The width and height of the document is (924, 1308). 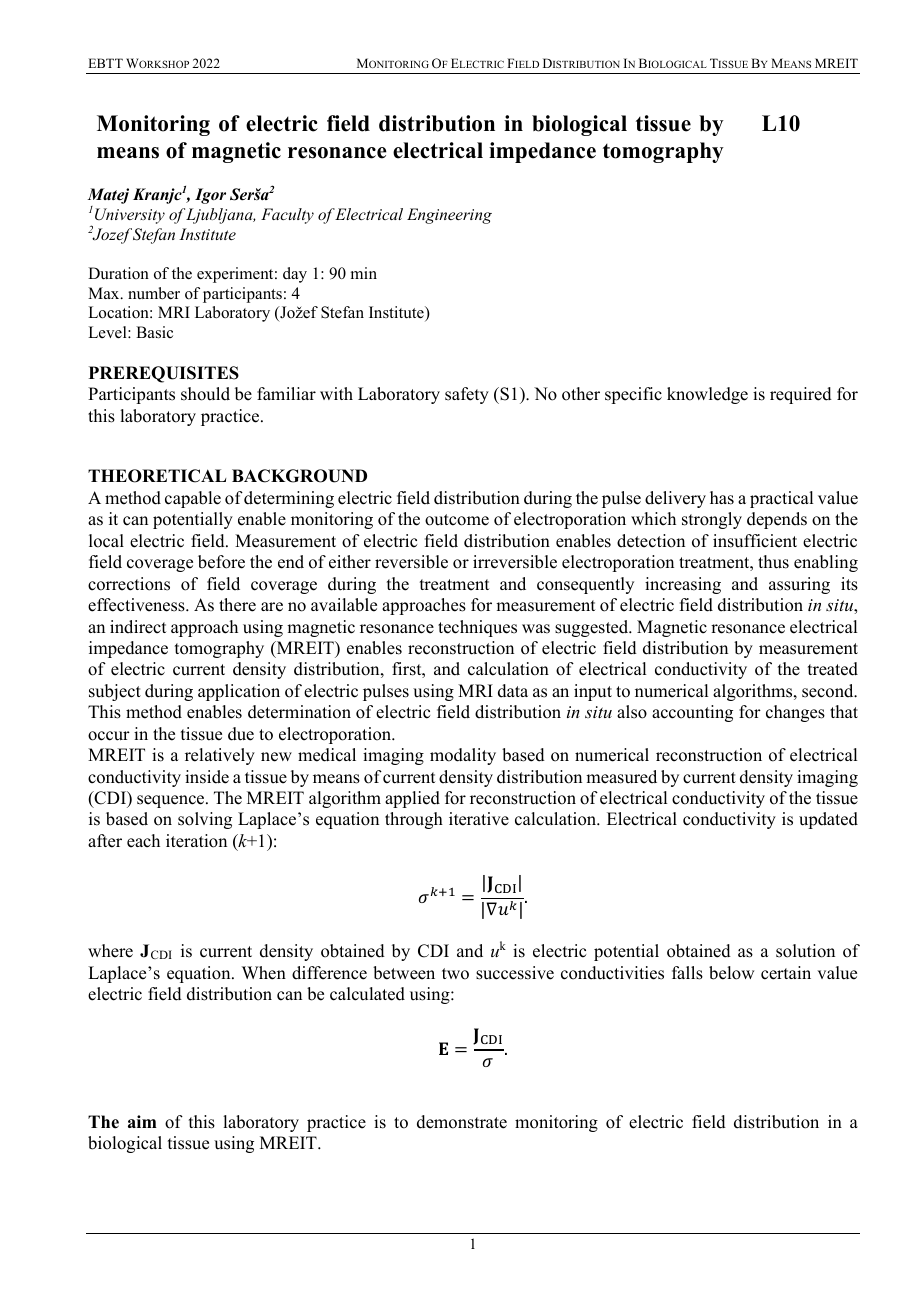 What do you see at coordinates (196, 841) in the document?
I see `iteration` at bounding box center [196, 841].
